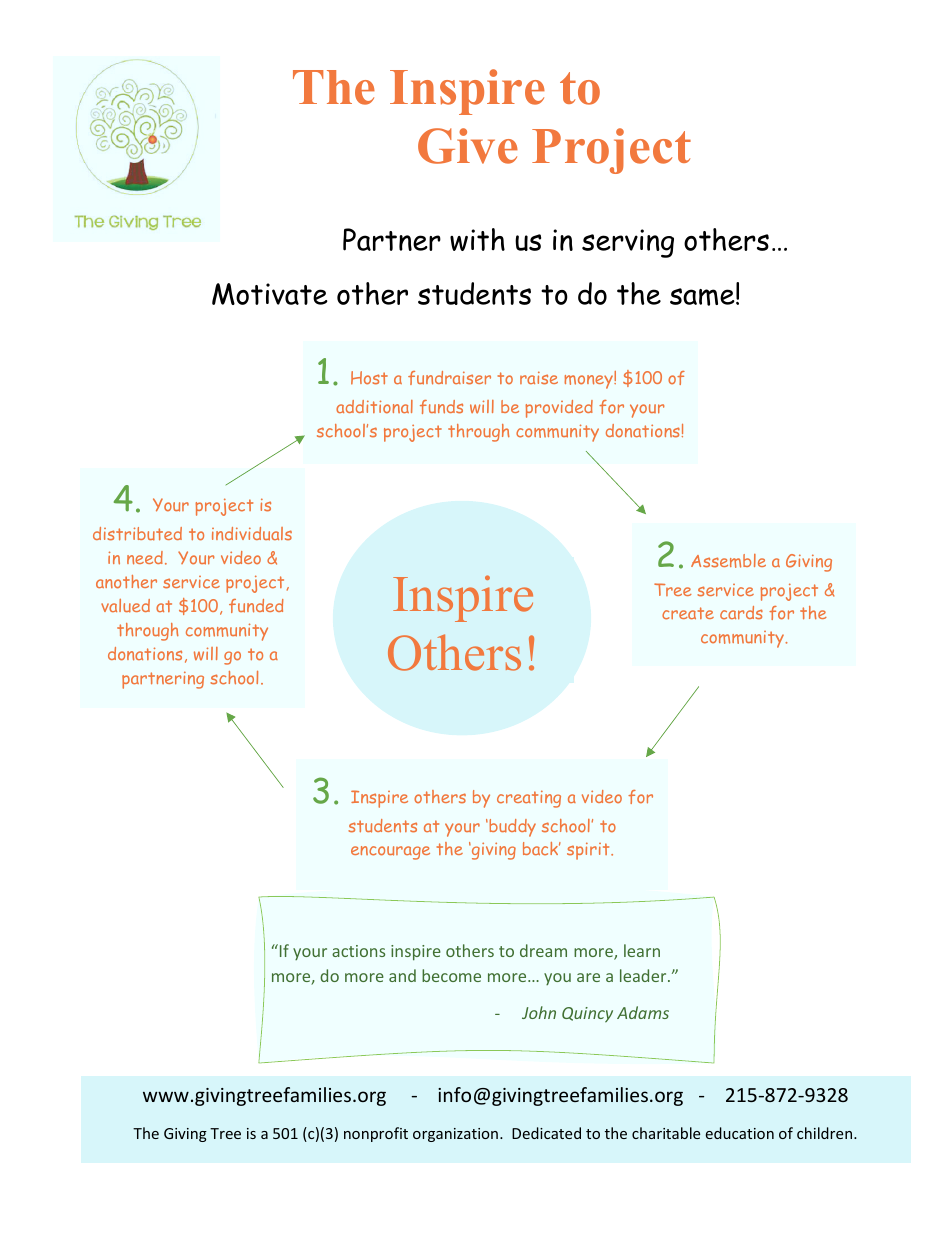 The width and height of the screenshot is (952, 1233). Describe the element at coordinates (455, 1135) in the screenshot. I see `organization` at that location.
